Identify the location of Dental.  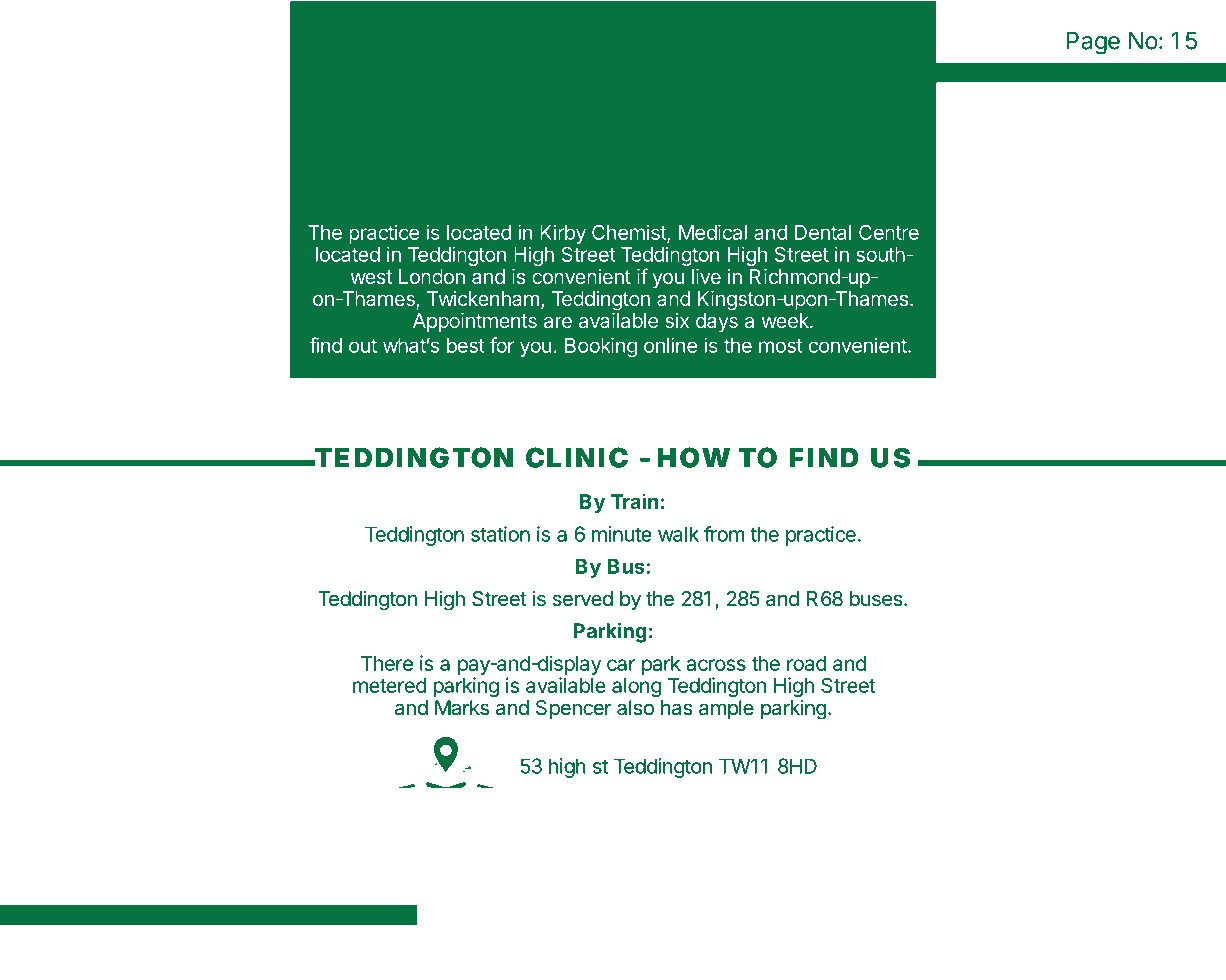
(823, 232).
